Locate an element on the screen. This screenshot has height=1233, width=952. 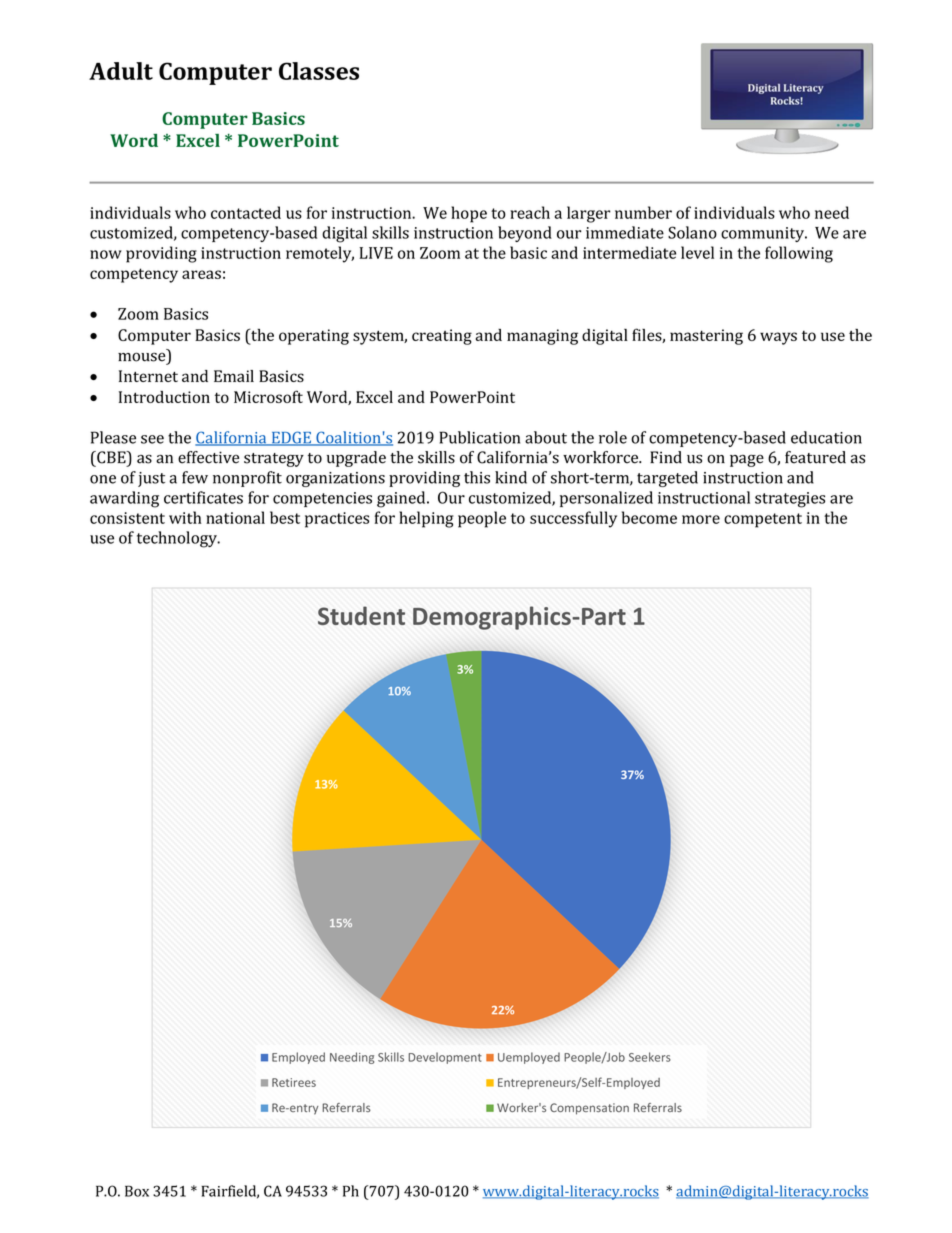
Box is located at coordinates (137, 1191).
